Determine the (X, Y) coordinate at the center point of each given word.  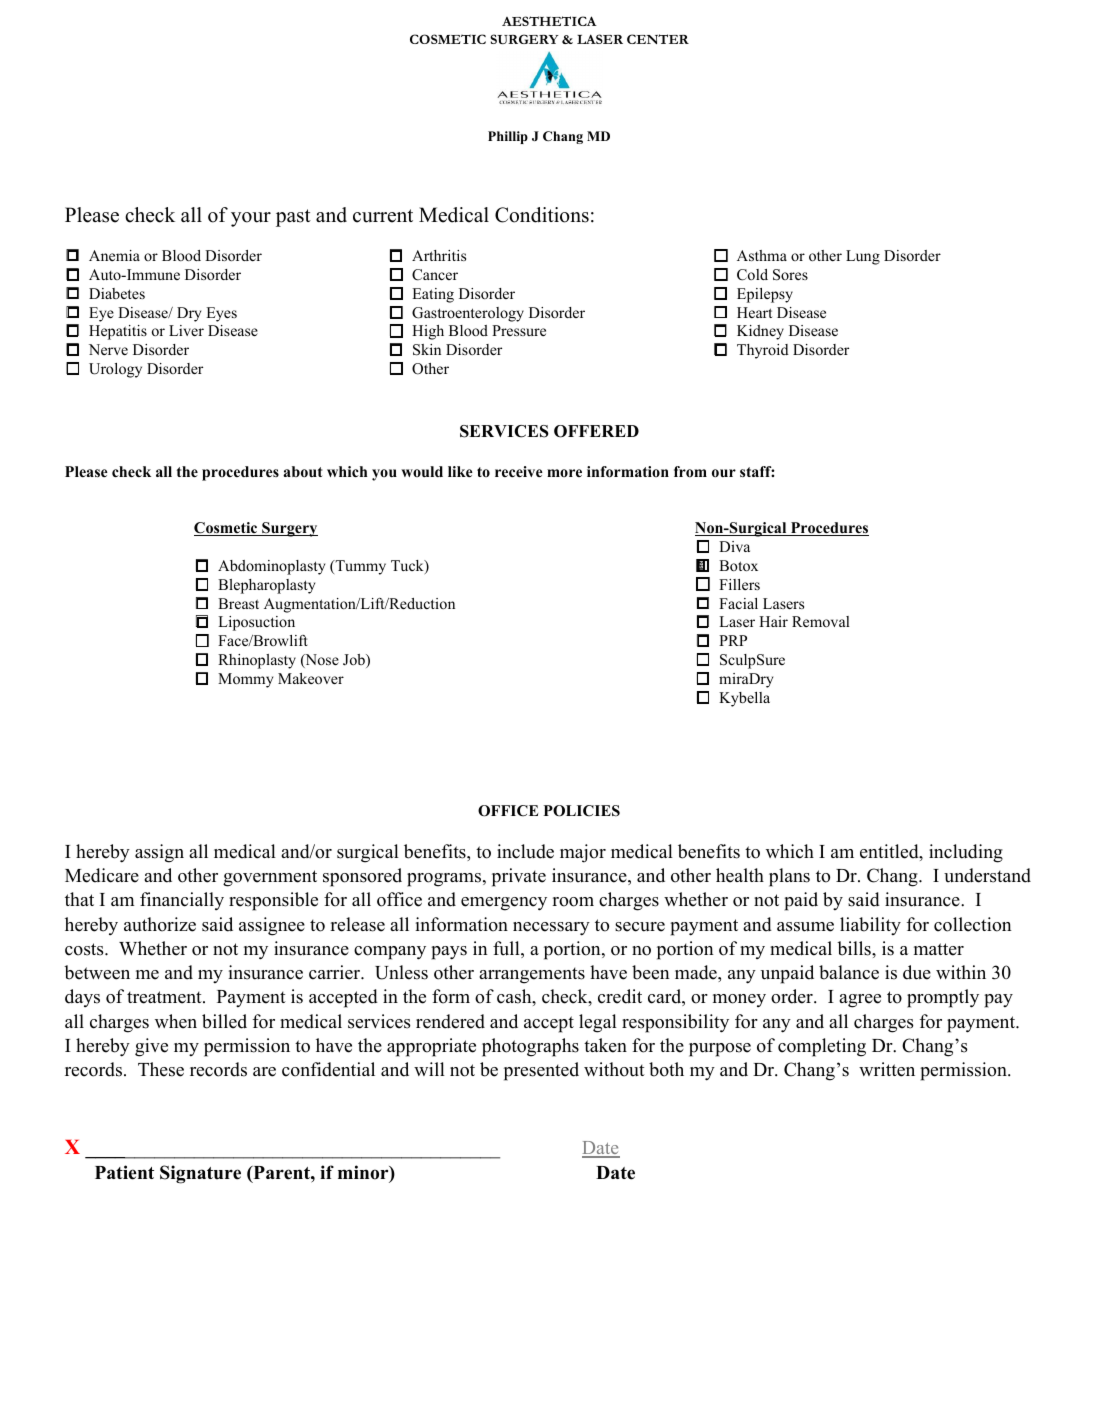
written (887, 1069)
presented (541, 1071)
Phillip (508, 137)
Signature (200, 1174)
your (251, 219)
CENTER (658, 39)
